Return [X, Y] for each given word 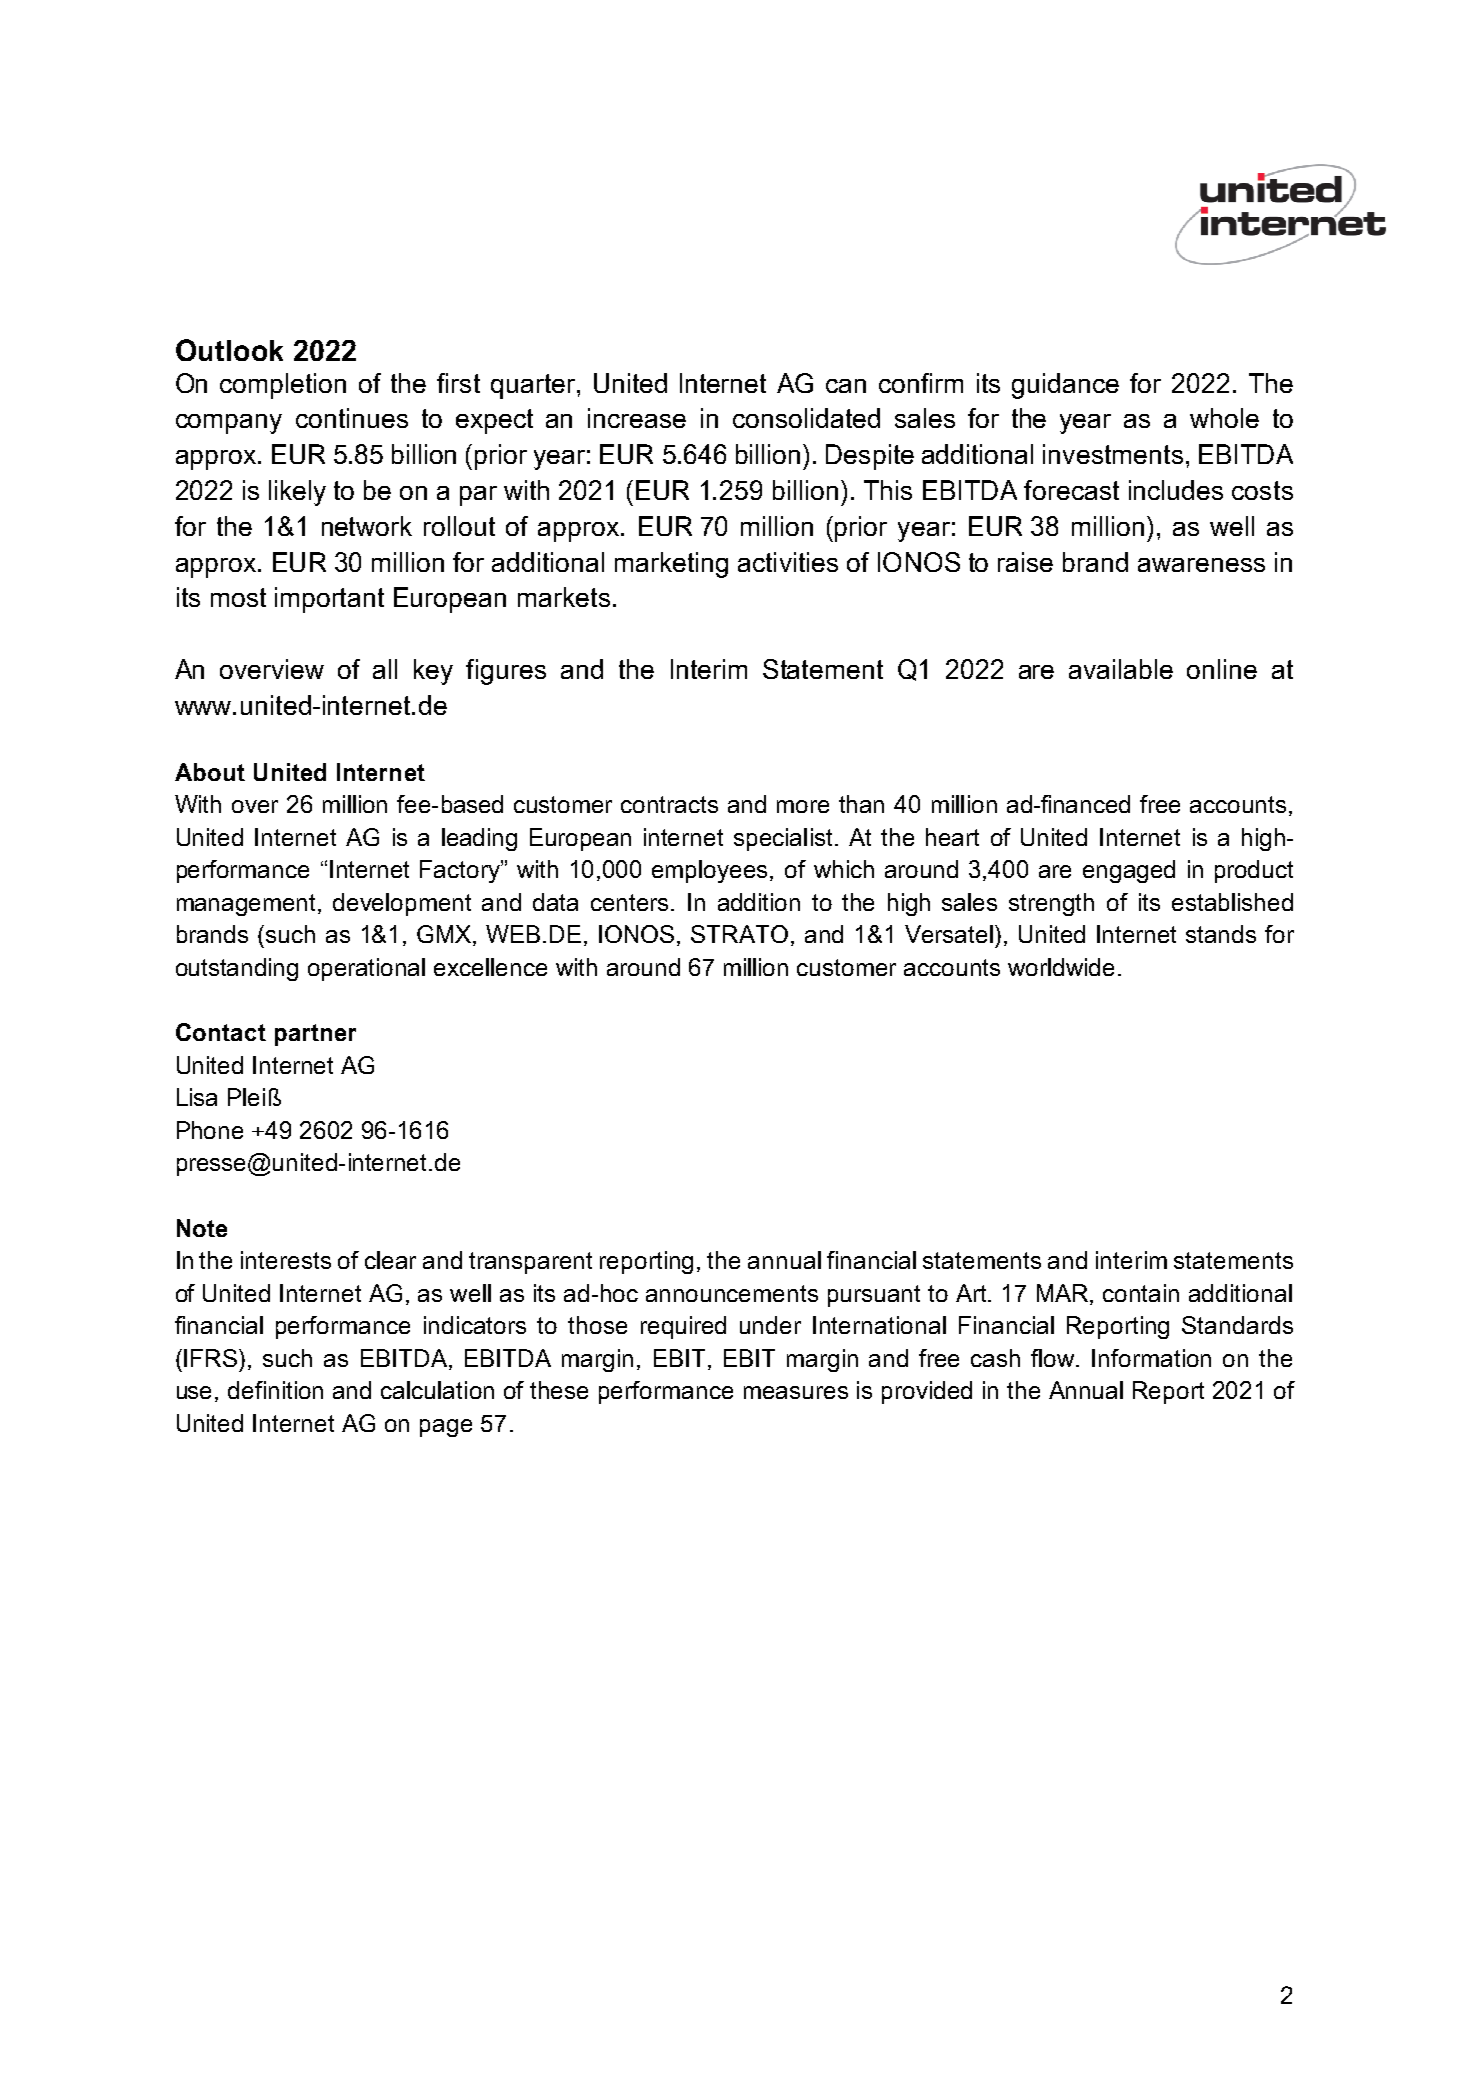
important [329, 600]
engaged [1129, 871]
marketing [671, 565]
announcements [732, 1293]
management [248, 905]
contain [1141, 1293]
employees [711, 871]
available [1121, 669]
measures [796, 1392]
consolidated [806, 418]
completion [283, 386]
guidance [1065, 386]
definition [275, 1390]
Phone [210, 1130]
